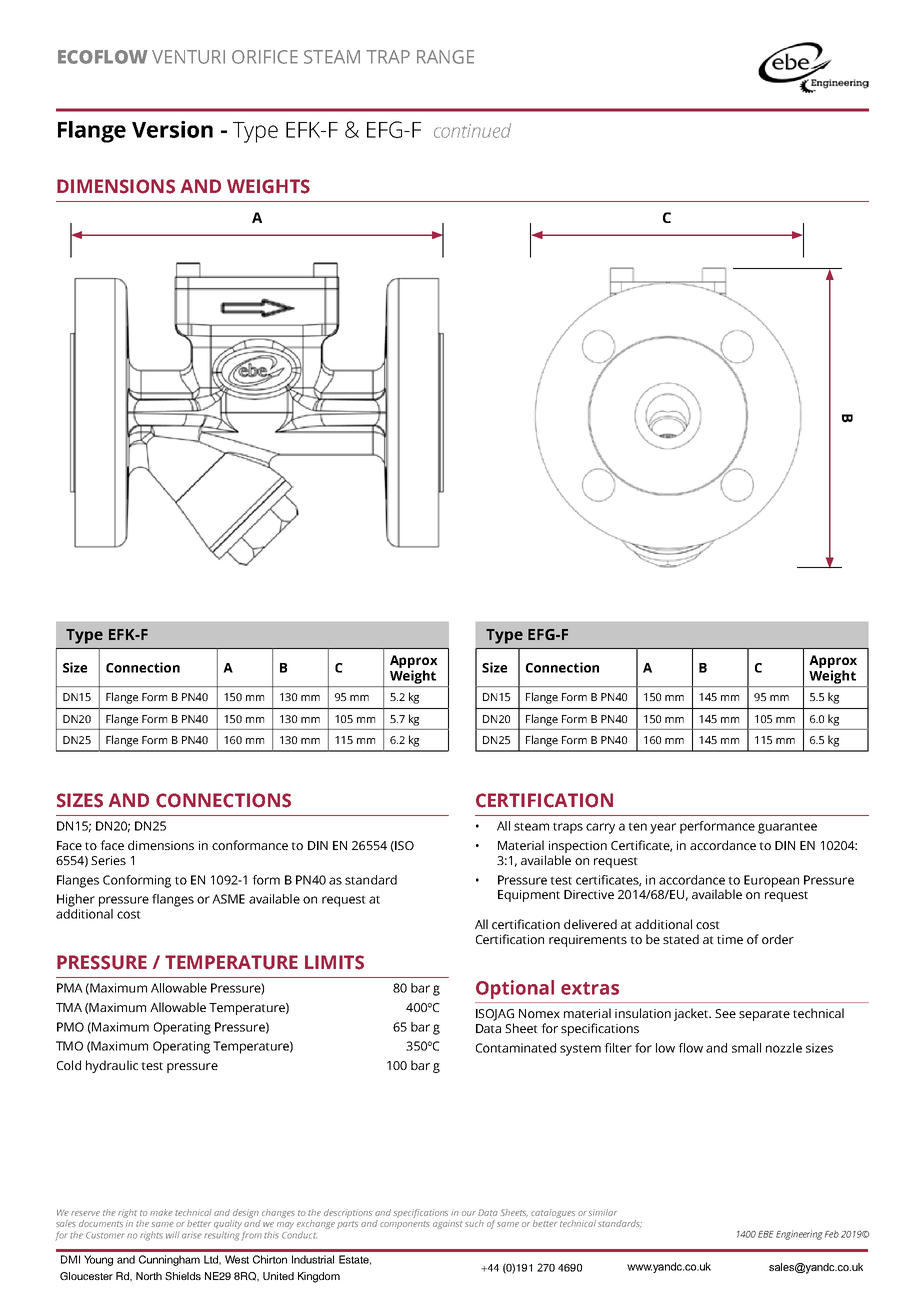 Image resolution: width=924 pixels, height=1308 pixels. Describe the element at coordinates (766, 1234) in the image. I see `EBE` at that location.
